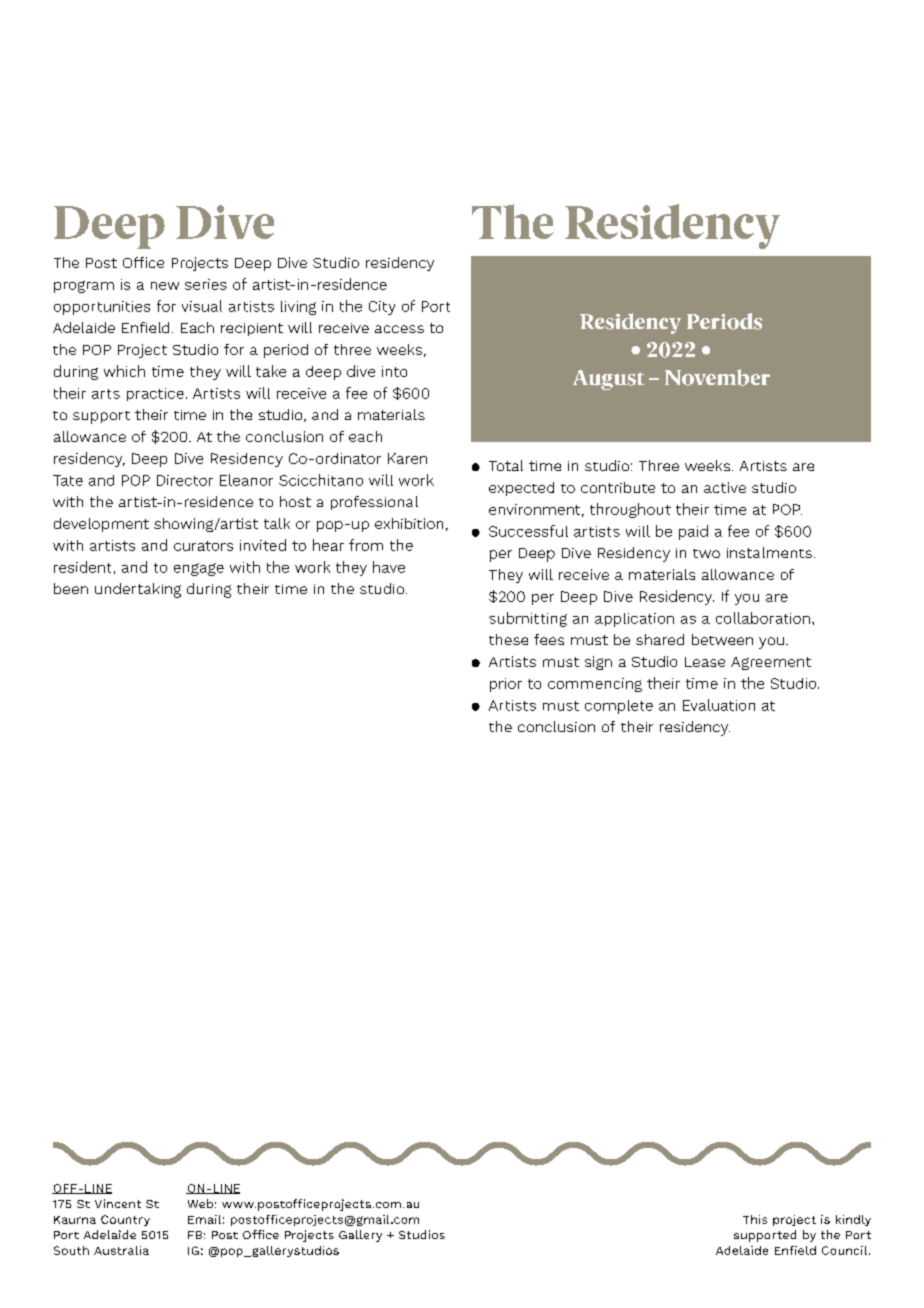 This screenshot has width=924, height=1308. What do you see at coordinates (755, 1219) in the screenshot?
I see `This` at bounding box center [755, 1219].
